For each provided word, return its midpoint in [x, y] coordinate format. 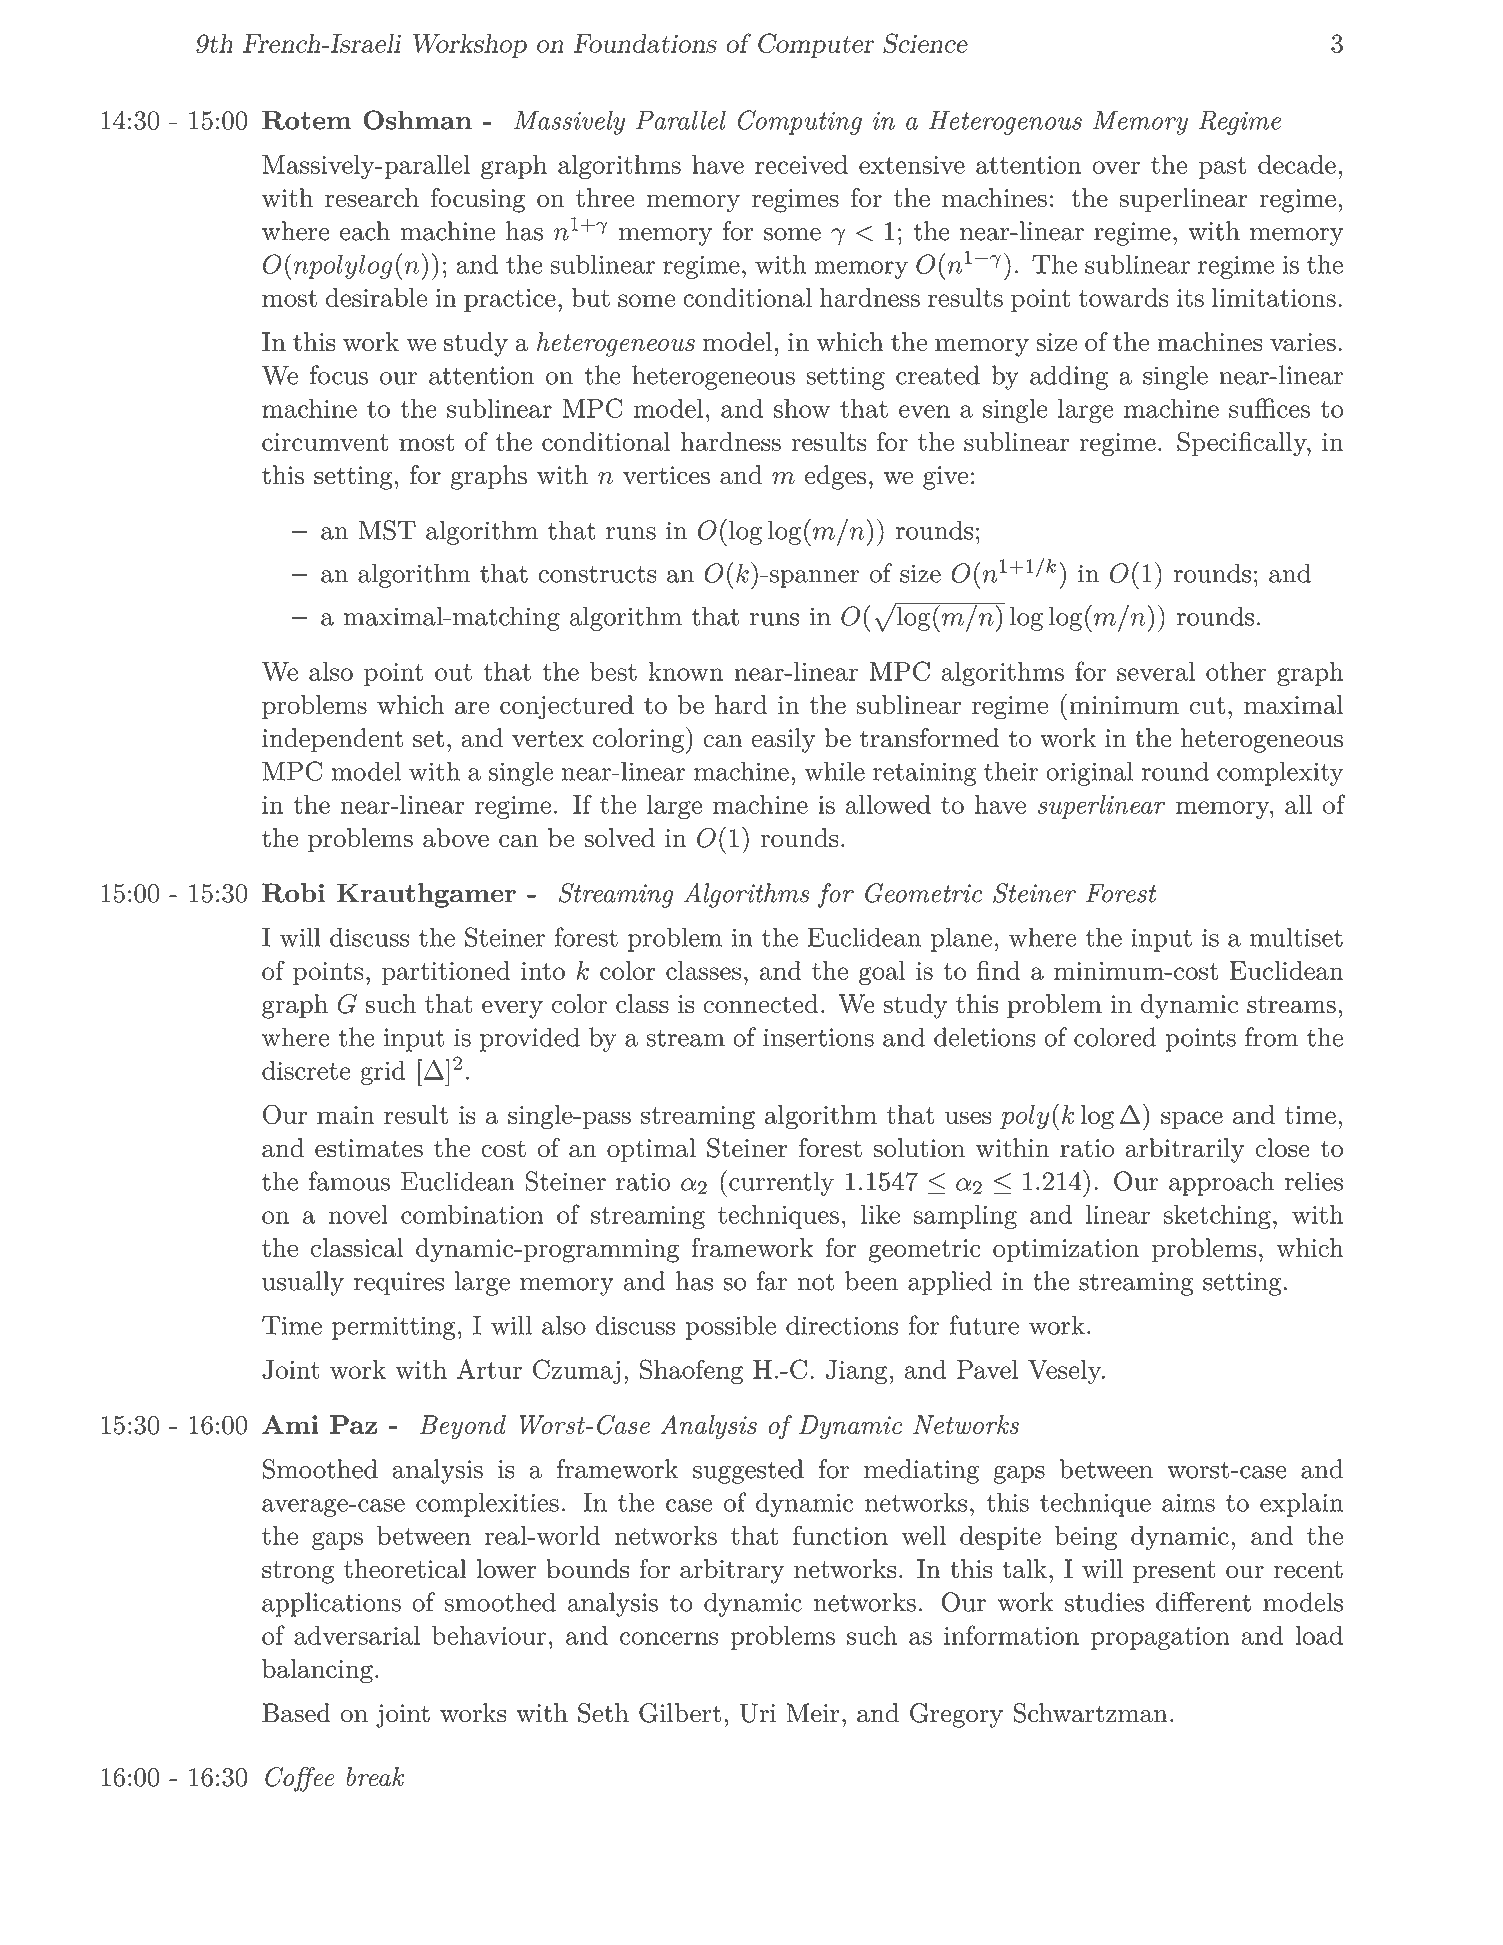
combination [472, 1214]
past [1222, 168]
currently [781, 1183]
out [453, 672]
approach [1221, 1183]
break [375, 1777]
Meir [813, 1713]
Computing [800, 122]
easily [783, 740]
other [1236, 671]
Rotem [307, 120]
